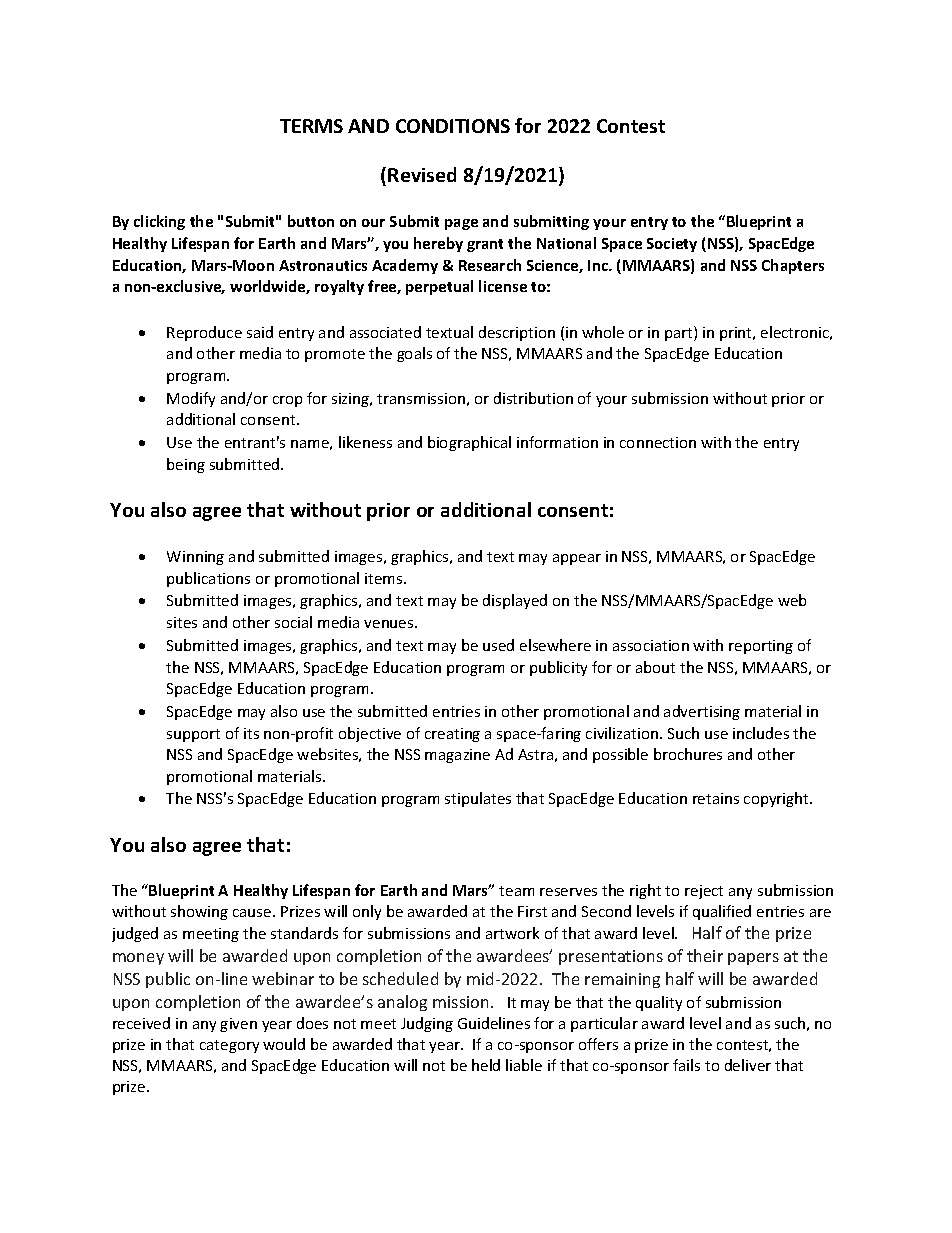  I want to click on CONDITIONS, so click(453, 126).
